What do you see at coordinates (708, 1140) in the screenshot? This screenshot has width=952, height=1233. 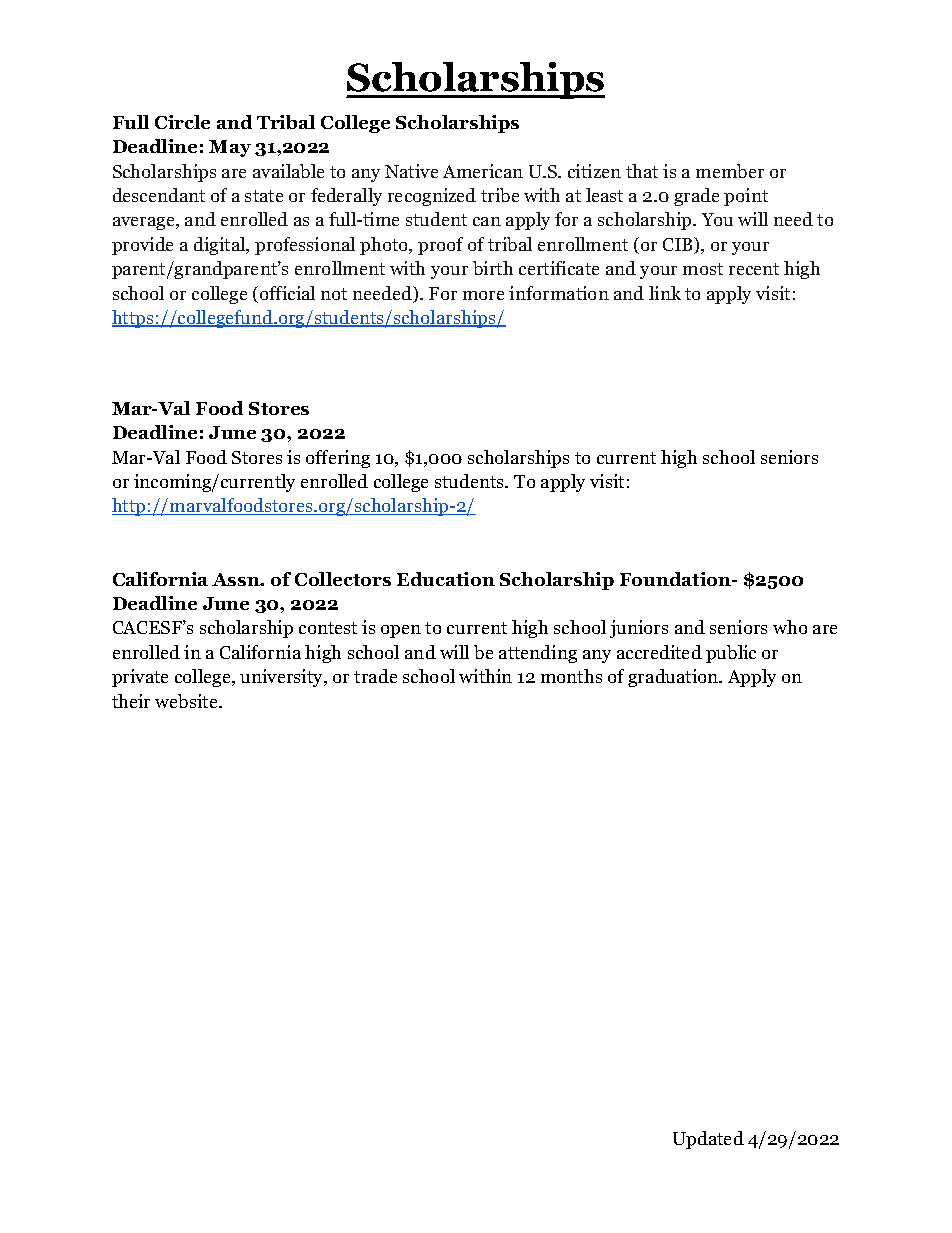 I see `Updated` at bounding box center [708, 1140].
